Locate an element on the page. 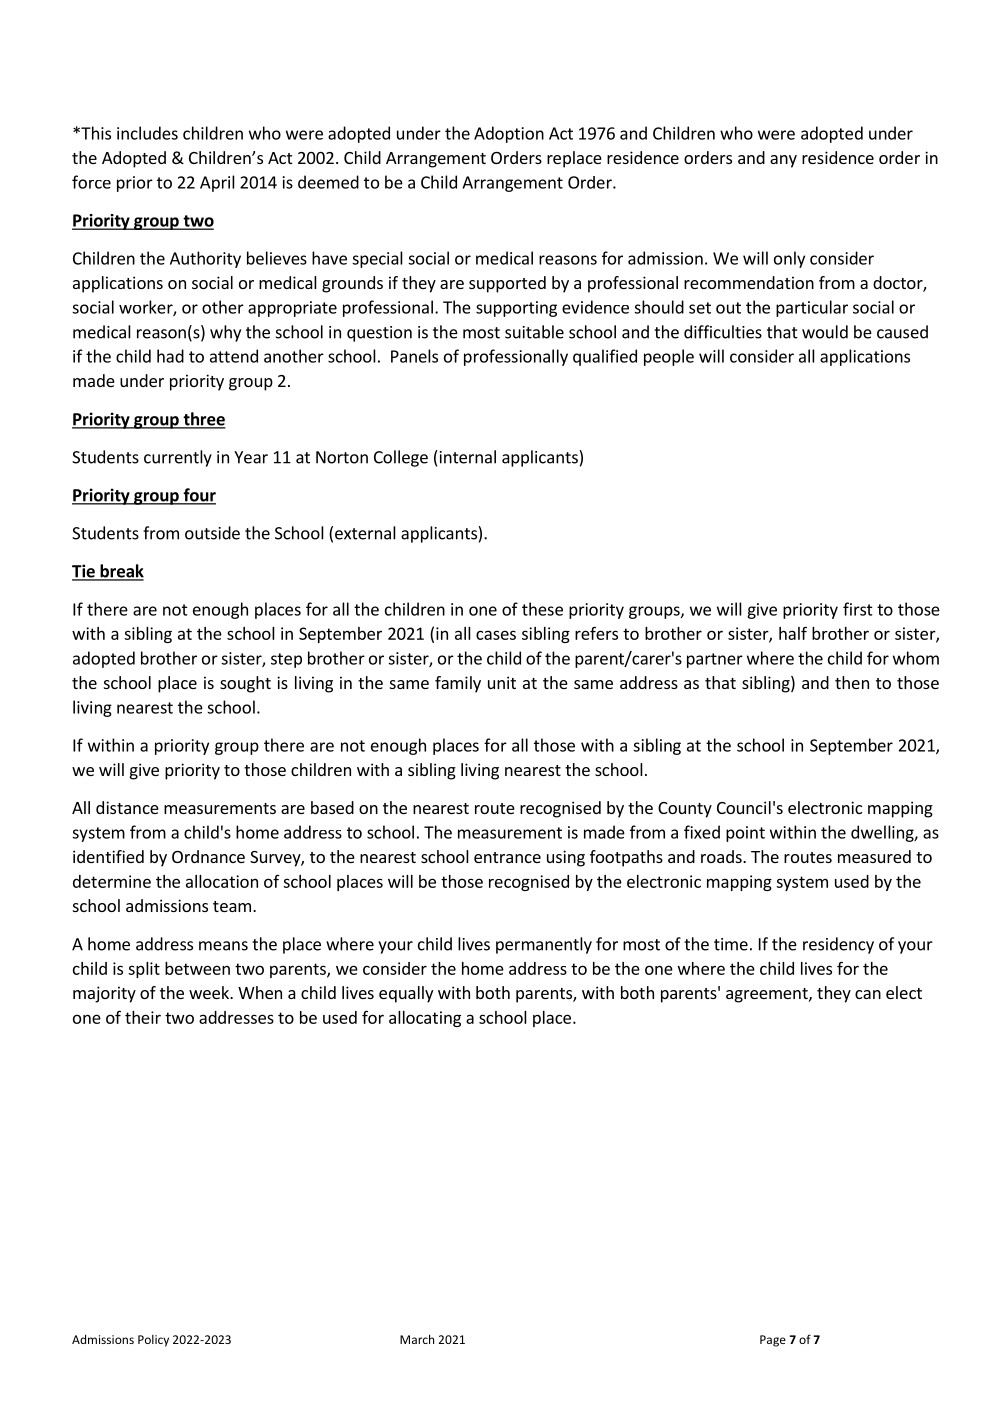 This document has width=1007, height=1424. any is located at coordinates (783, 161).
